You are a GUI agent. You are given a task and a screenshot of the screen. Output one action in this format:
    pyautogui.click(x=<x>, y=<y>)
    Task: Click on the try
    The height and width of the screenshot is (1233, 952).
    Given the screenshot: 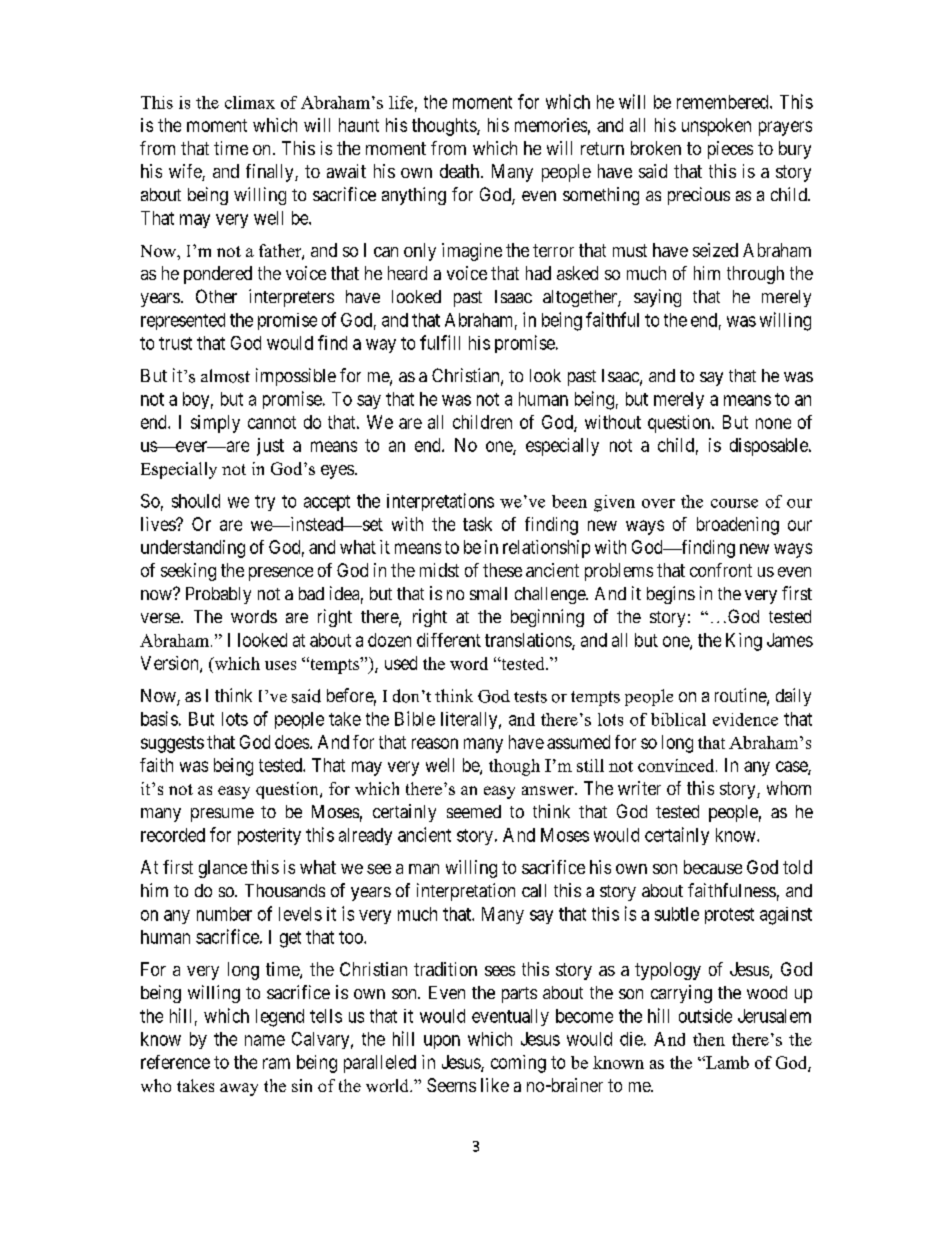 What is the action you would take?
    pyautogui.click(x=265, y=503)
